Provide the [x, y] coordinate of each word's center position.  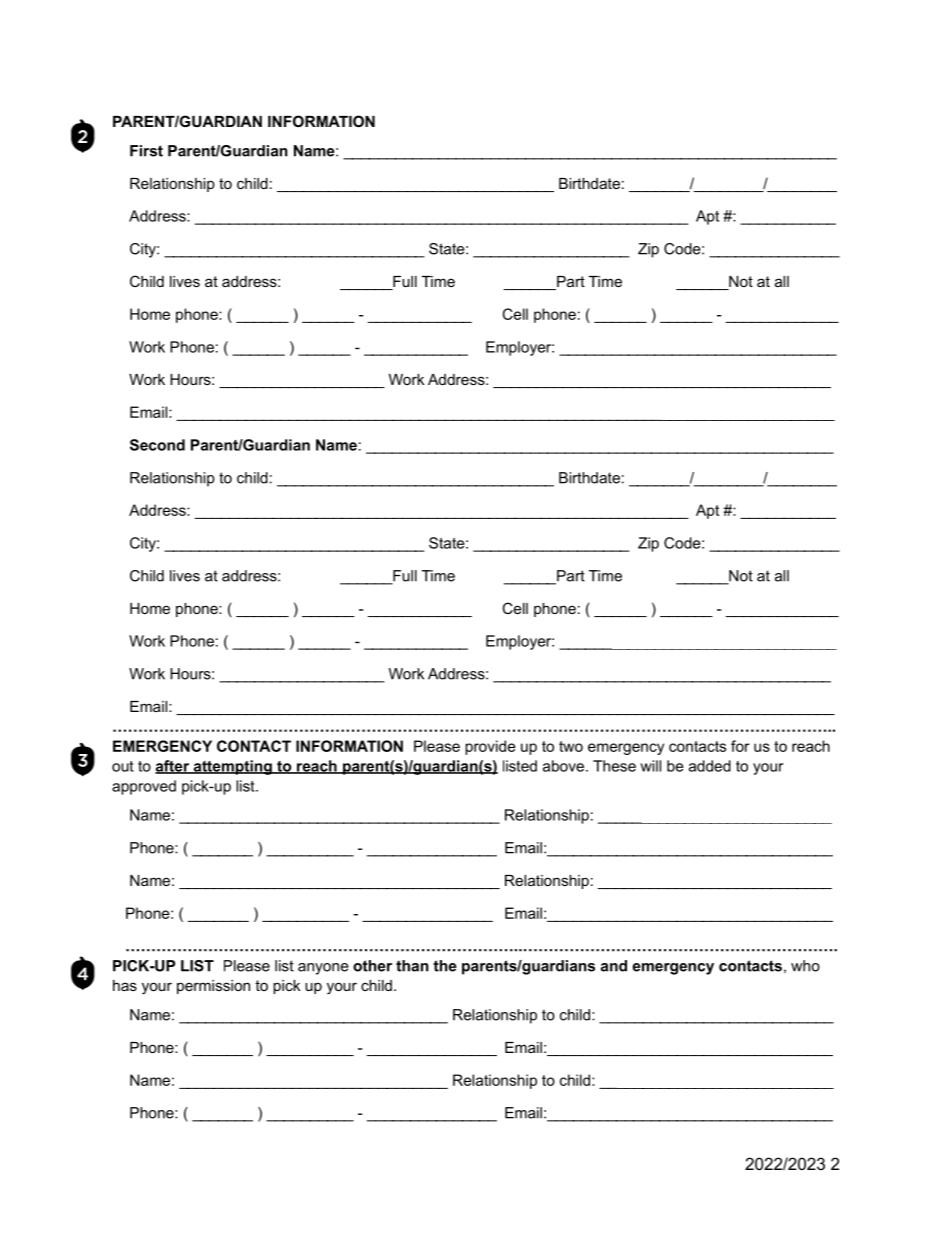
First [146, 151]
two [571, 746]
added [710, 766]
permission [213, 987]
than [412, 966]
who [805, 966]
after [173, 767]
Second [157, 445]
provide [490, 747]
